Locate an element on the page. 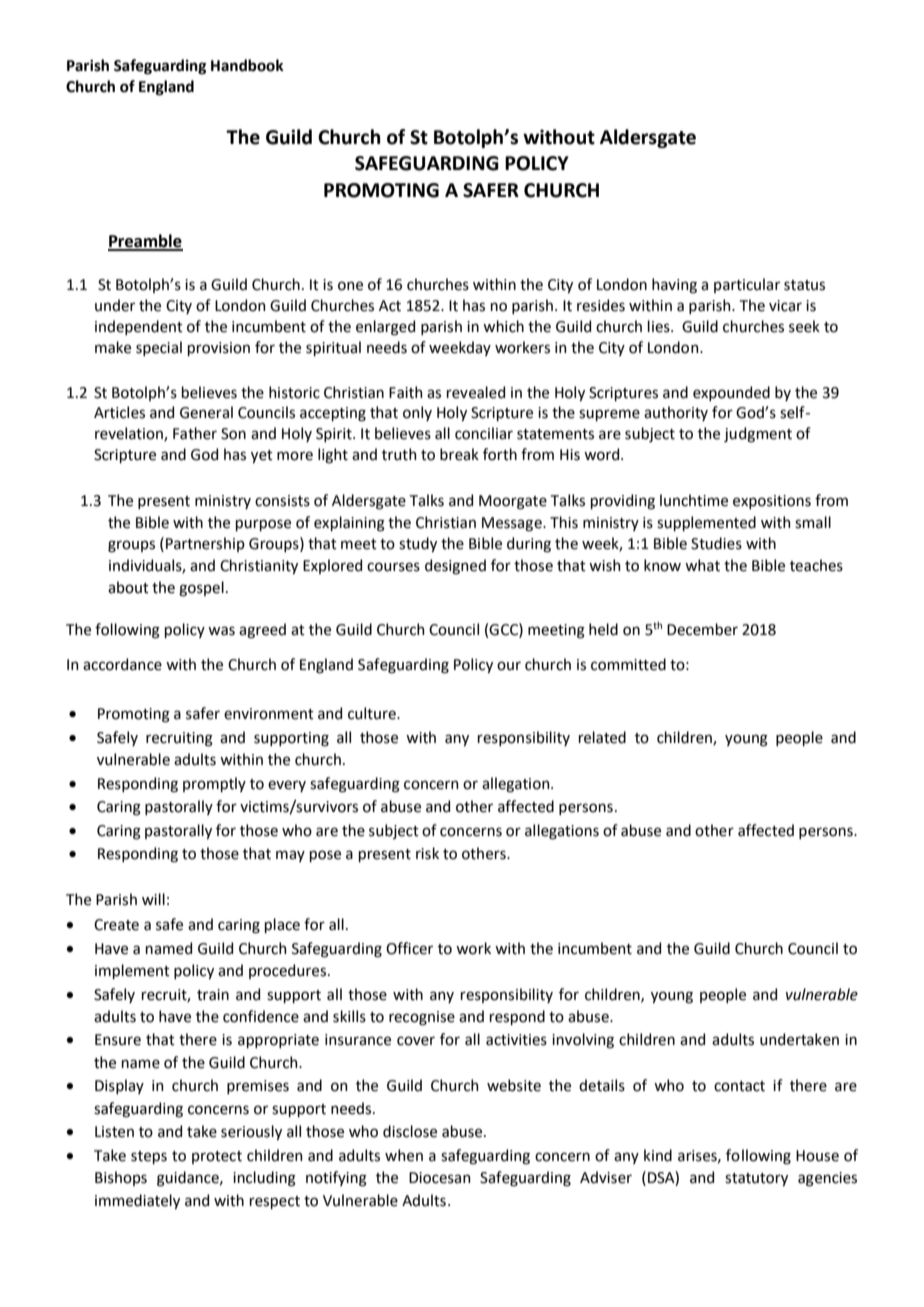 This image has width=924, height=1307. protect is located at coordinates (217, 1157).
